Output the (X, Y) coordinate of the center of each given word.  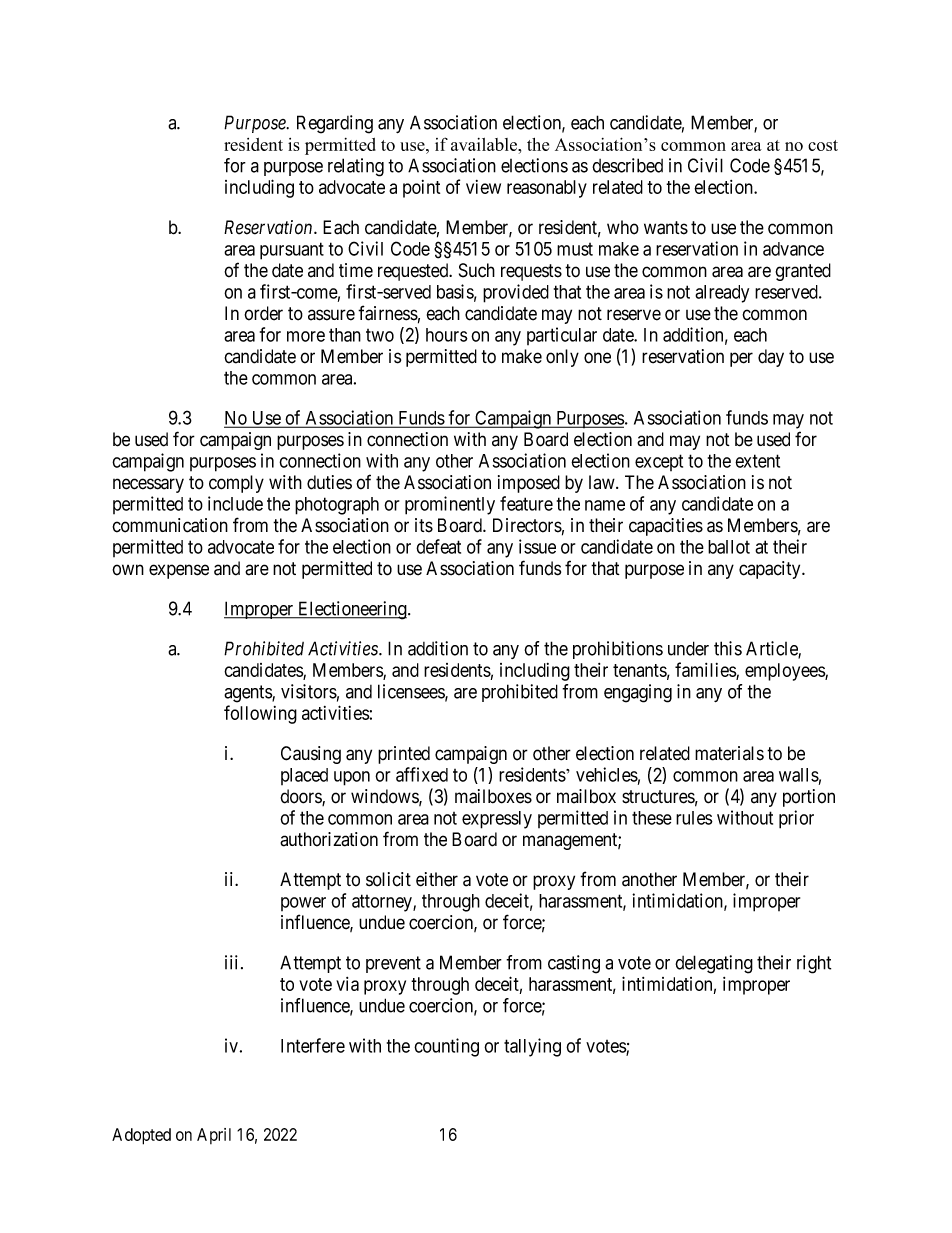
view (483, 187)
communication (170, 525)
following (260, 714)
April (214, 1136)
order (263, 313)
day (771, 358)
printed (404, 755)
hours (447, 335)
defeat (438, 546)
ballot (729, 547)
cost (823, 145)
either (437, 879)
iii (233, 962)
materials (729, 753)
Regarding (335, 124)
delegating (714, 964)
